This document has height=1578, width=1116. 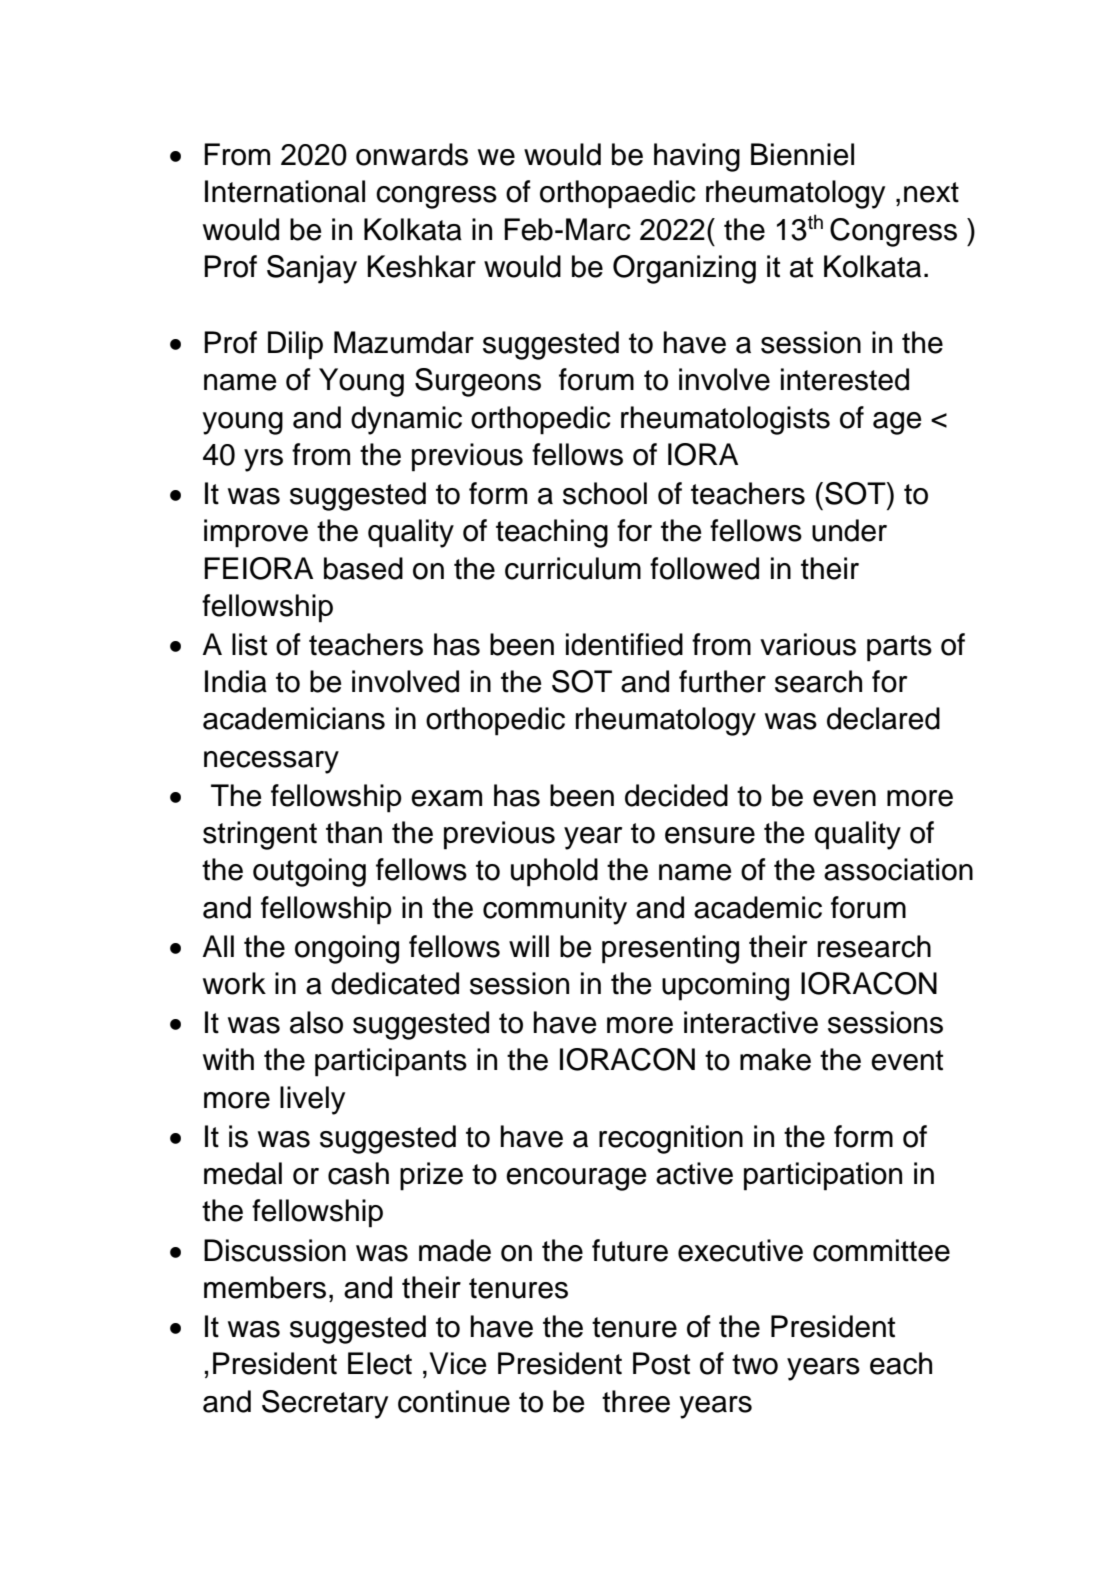 I want to click on necessary, so click(x=271, y=762).
